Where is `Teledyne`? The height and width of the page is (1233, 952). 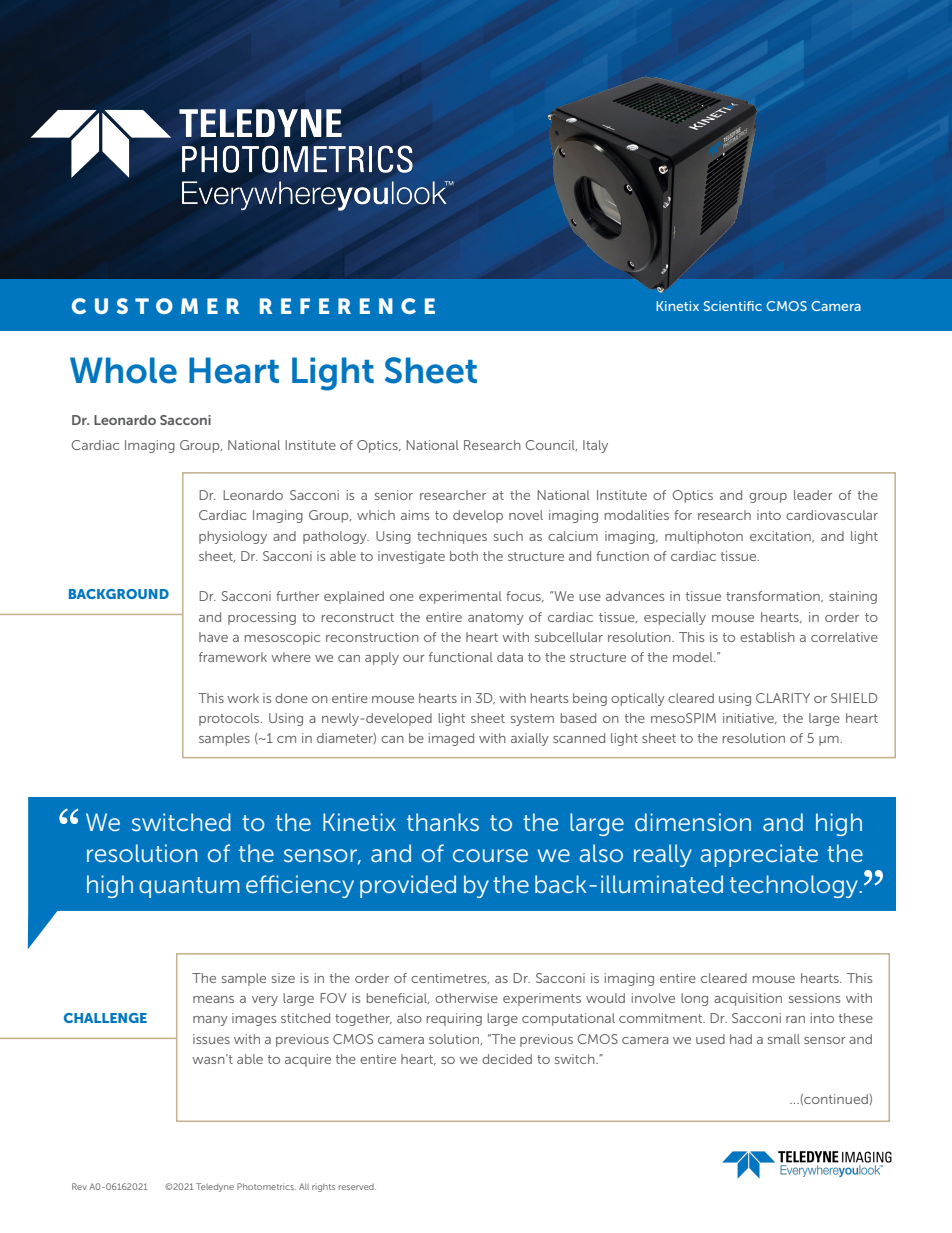 Teledyne is located at coordinates (215, 1187).
